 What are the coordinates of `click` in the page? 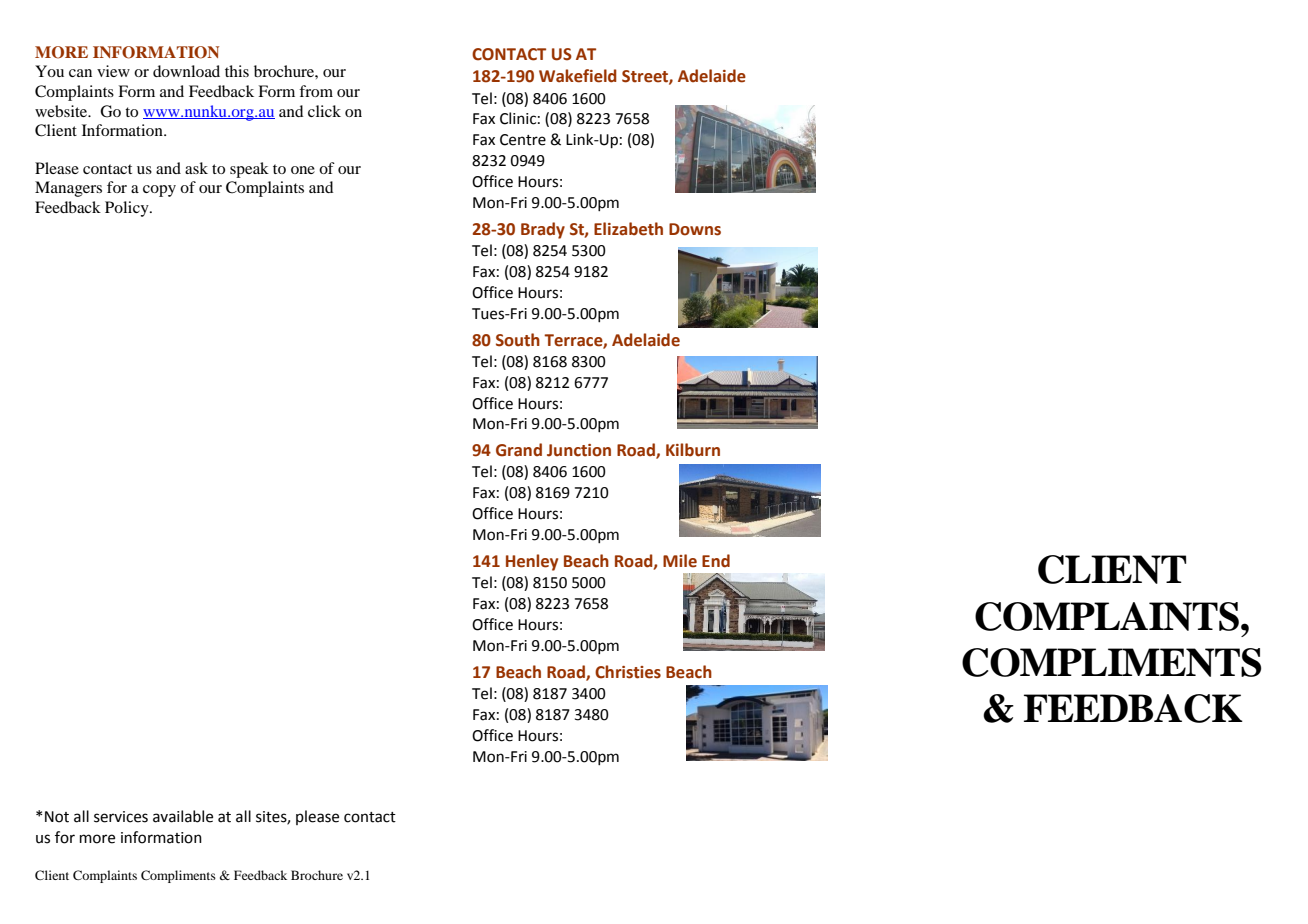 It's located at (324, 111).
